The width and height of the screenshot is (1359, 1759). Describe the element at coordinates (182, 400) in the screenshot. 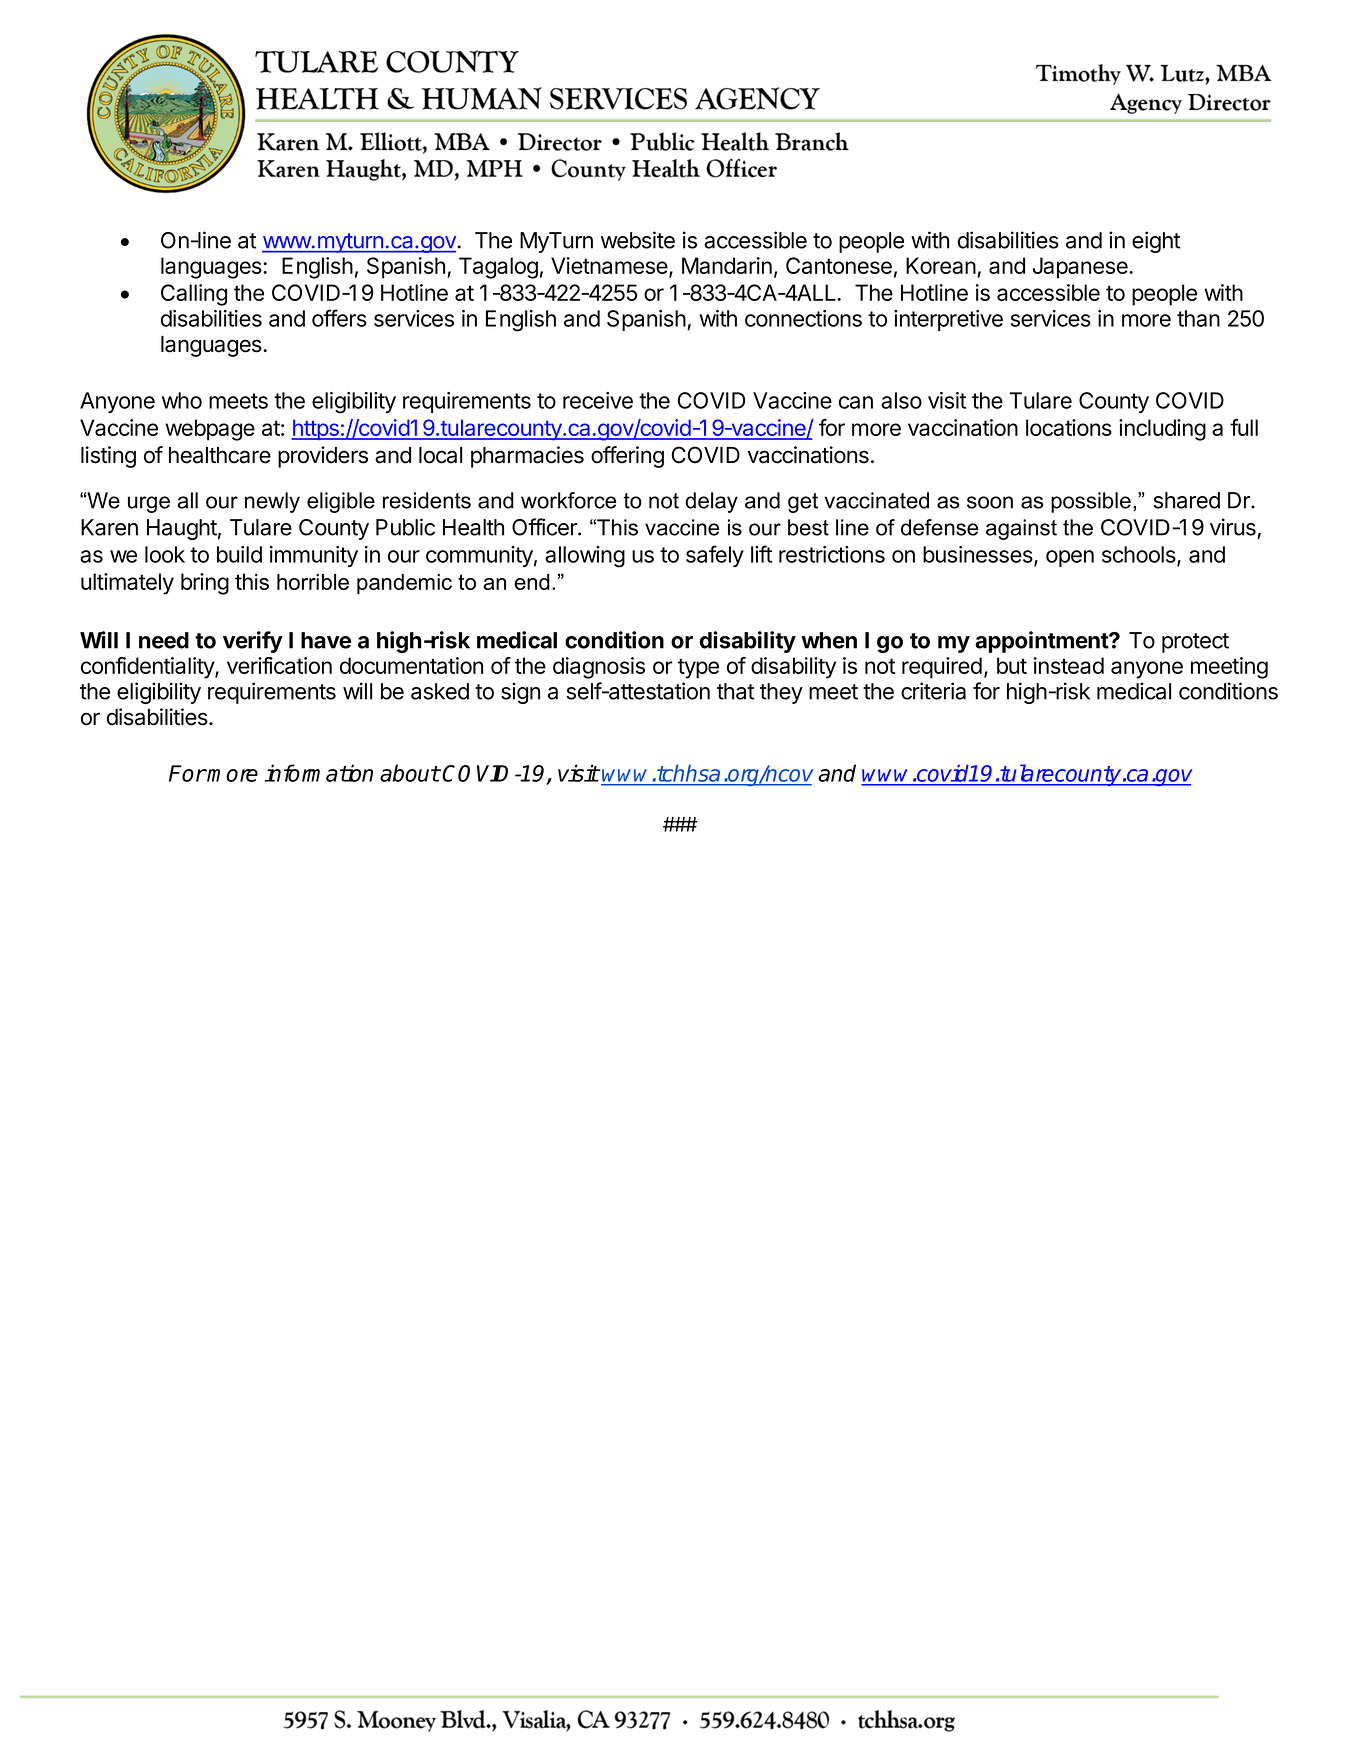

I see `who` at that location.
